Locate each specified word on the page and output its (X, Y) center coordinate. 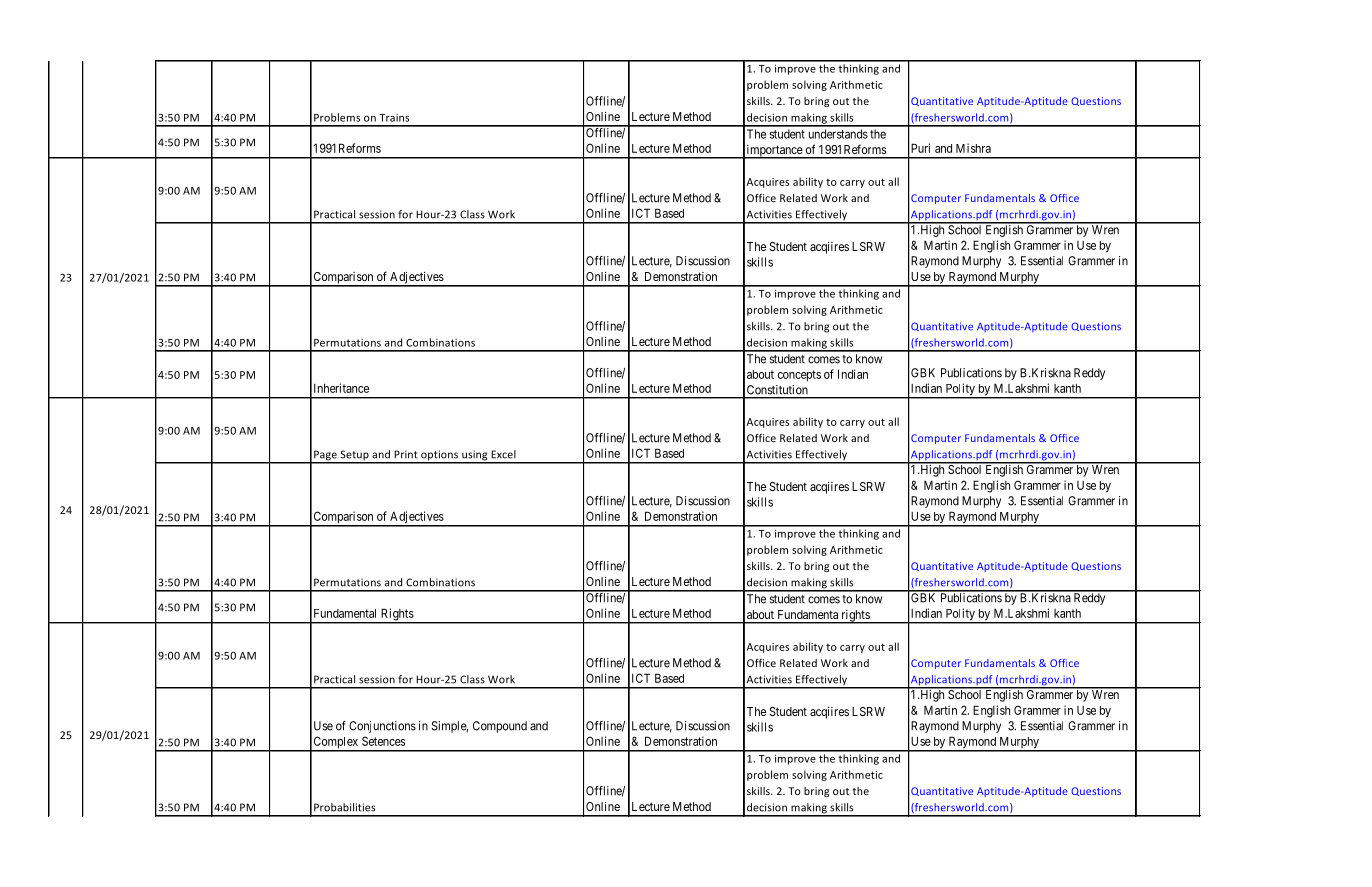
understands (838, 134)
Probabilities (344, 807)
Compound (500, 727)
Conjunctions (382, 727)
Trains (394, 118)
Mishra (973, 148)
